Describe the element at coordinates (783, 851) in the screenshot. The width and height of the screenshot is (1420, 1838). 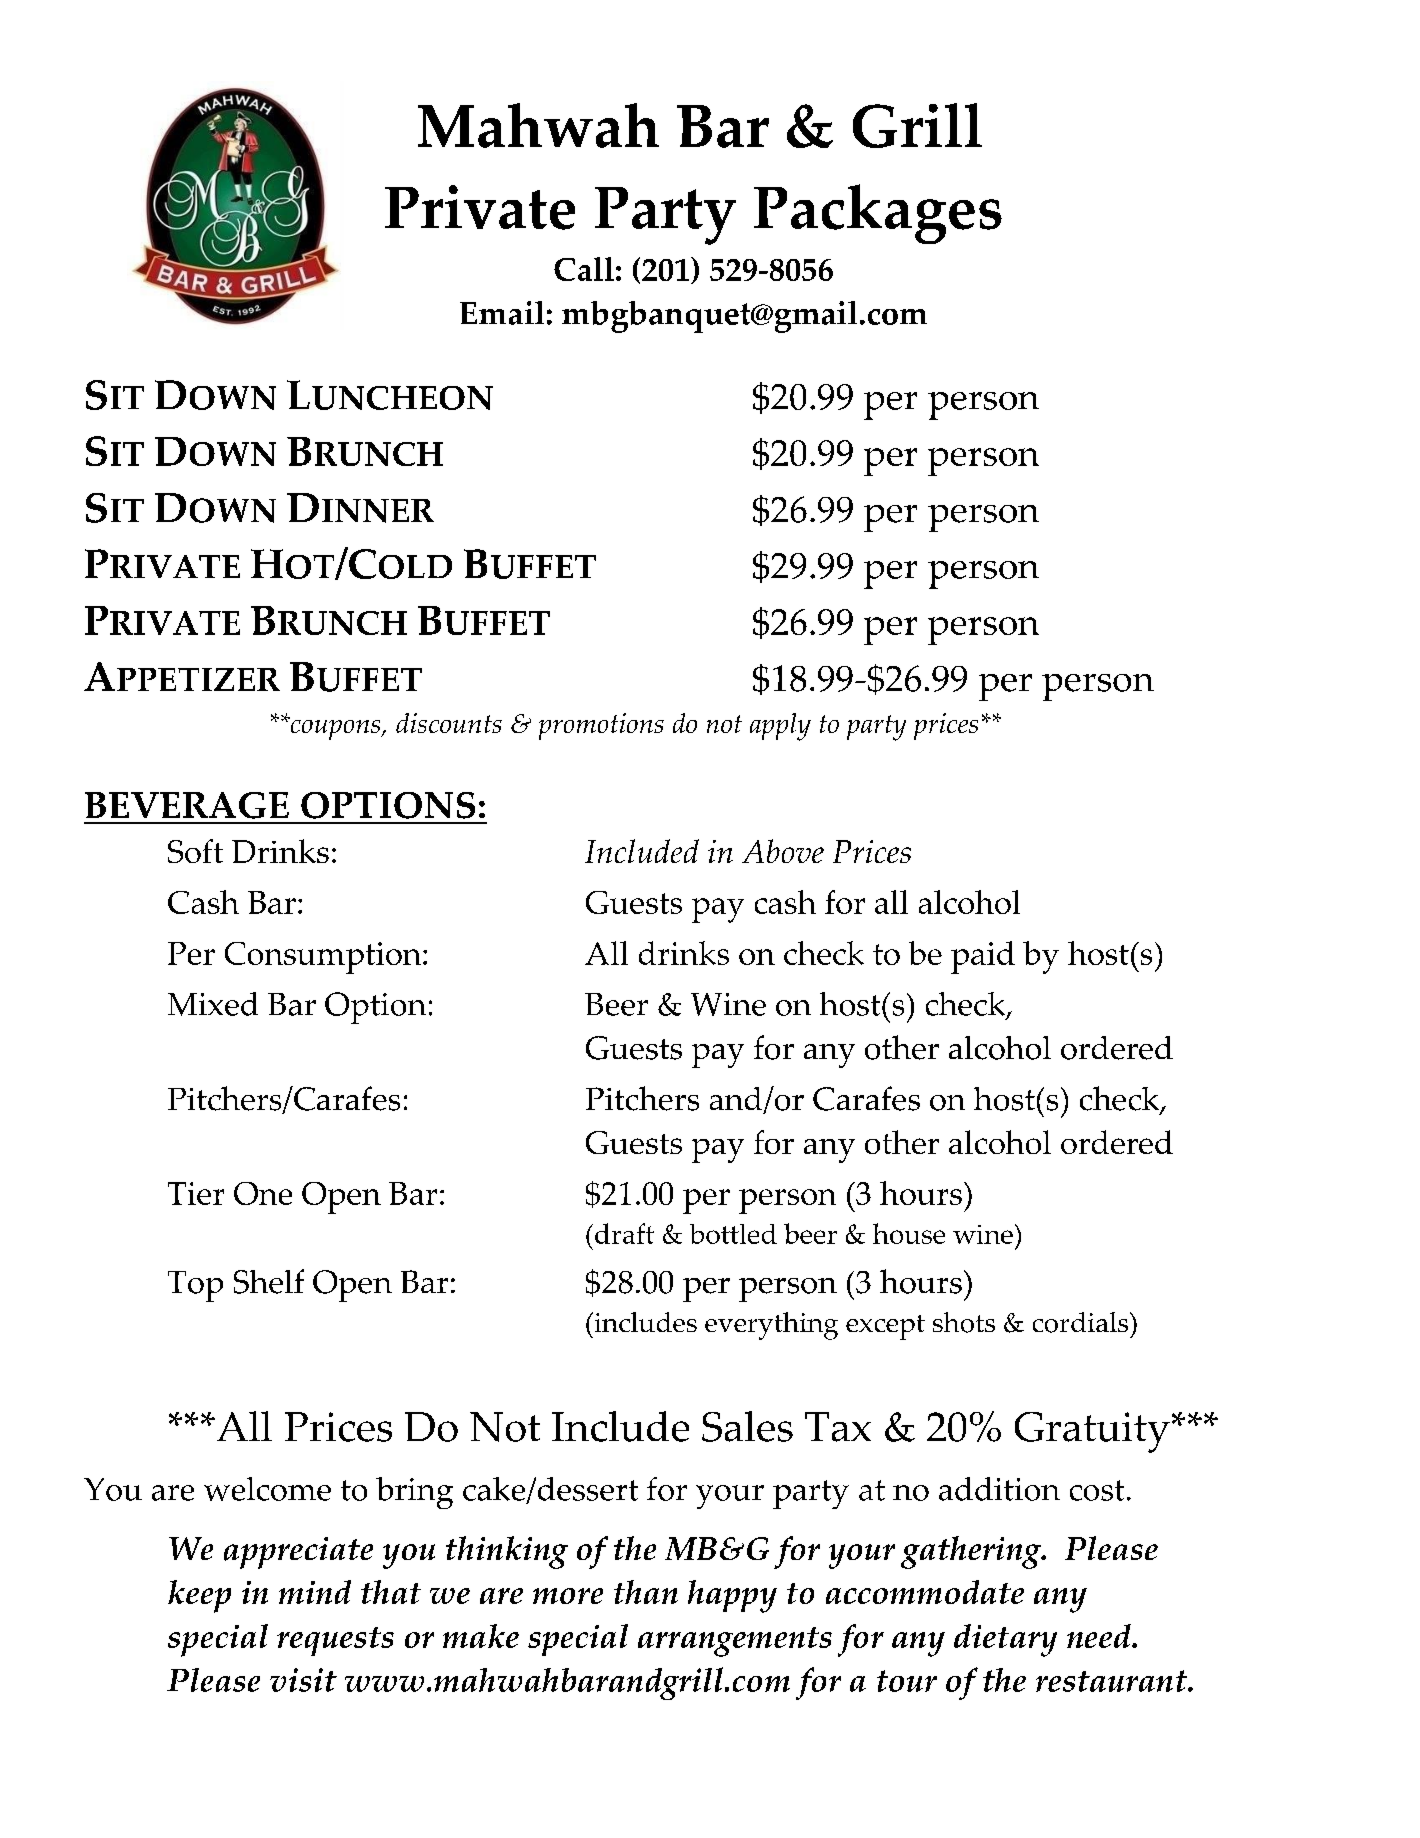
I see `Above` at that location.
